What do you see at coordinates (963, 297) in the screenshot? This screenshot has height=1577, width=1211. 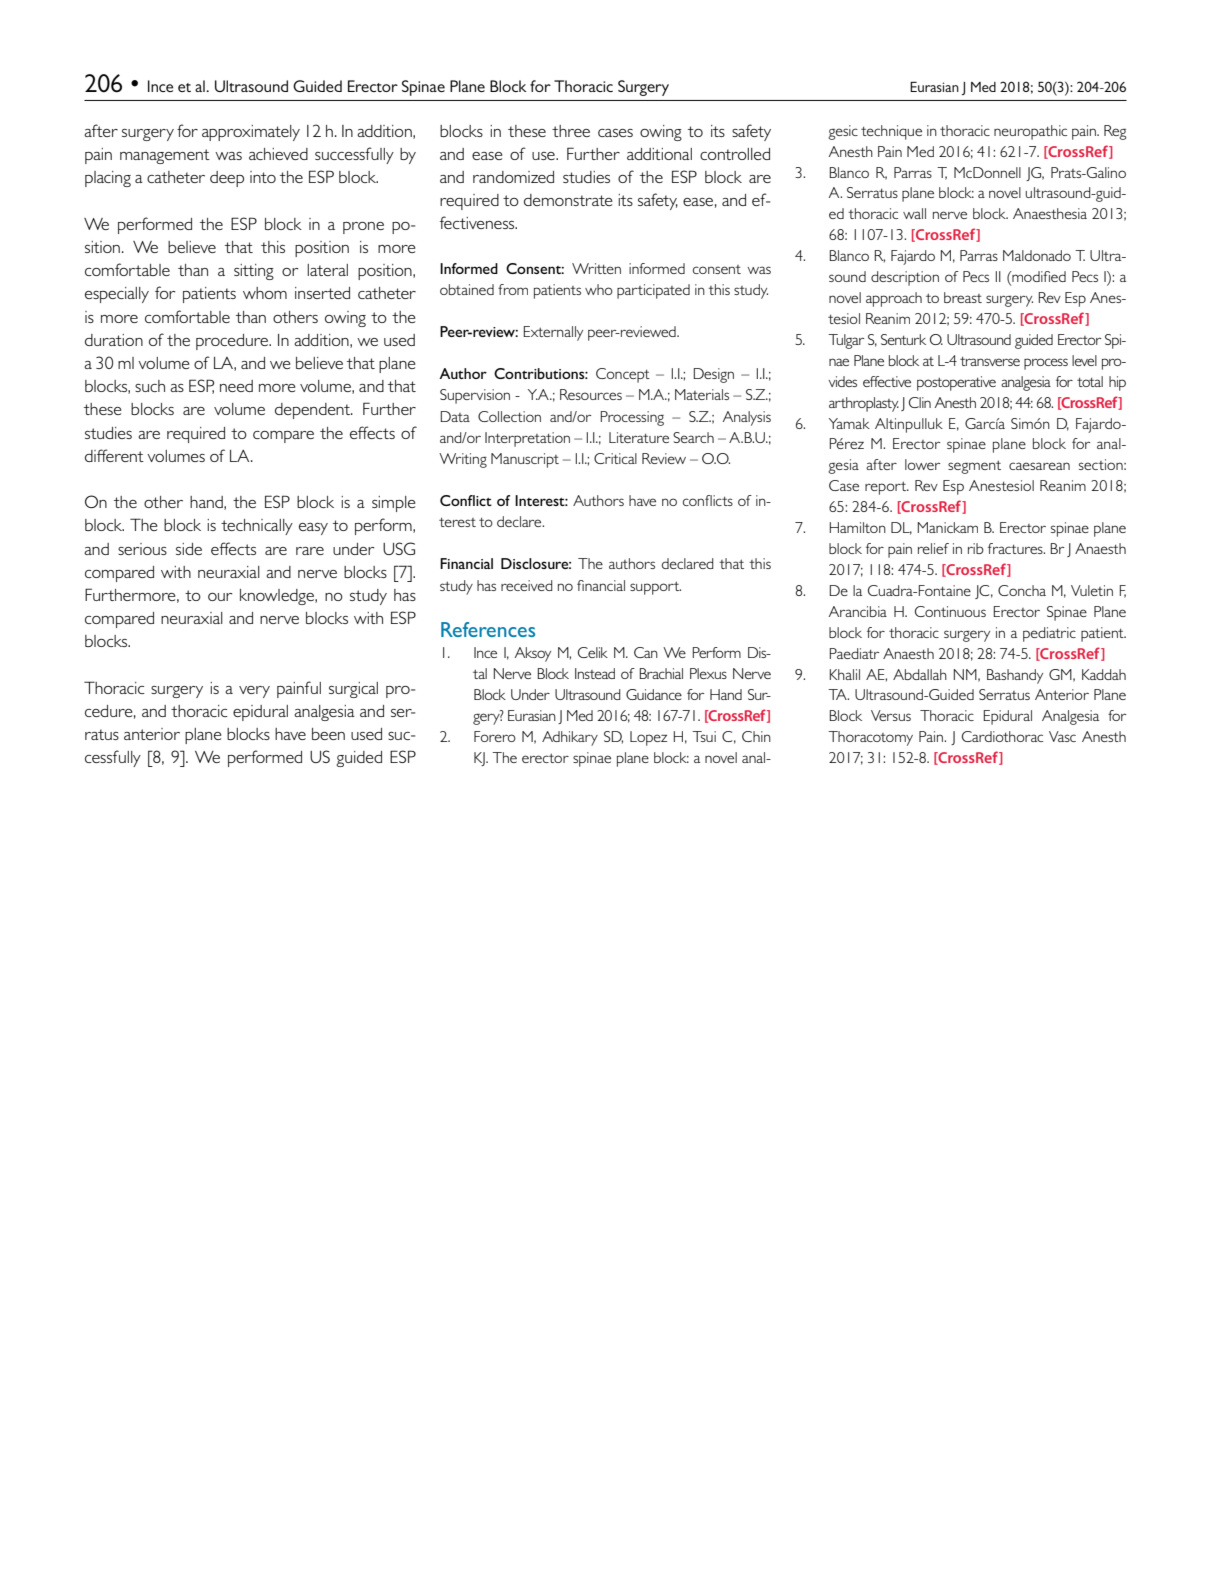 I see `breast` at bounding box center [963, 297].
